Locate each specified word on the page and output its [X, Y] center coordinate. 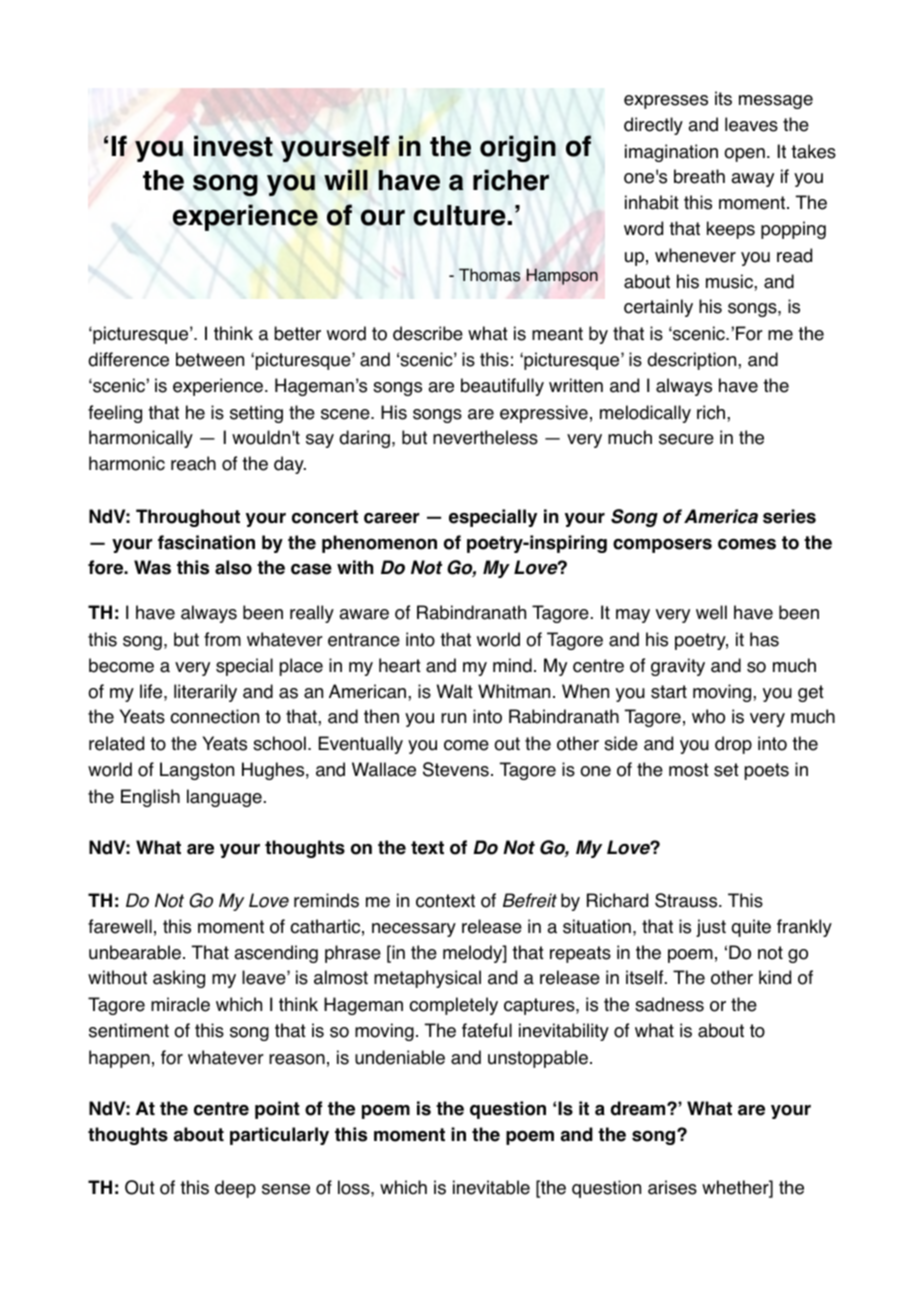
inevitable [491, 1187]
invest [233, 146]
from [222, 639]
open [744, 155]
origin [518, 148]
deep [235, 1189]
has [764, 639]
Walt [455, 691]
